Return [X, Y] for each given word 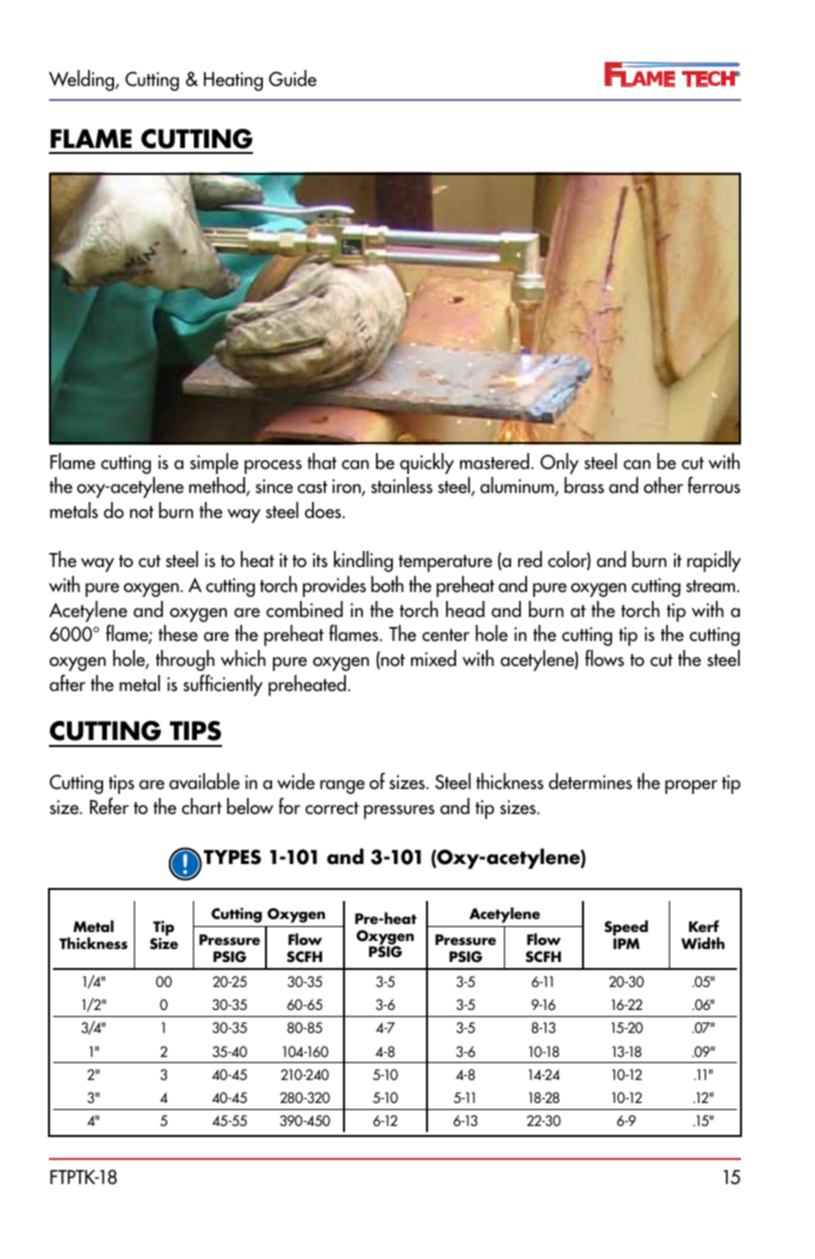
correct [332, 808]
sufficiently [223, 685]
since [274, 486]
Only [559, 463]
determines [590, 781]
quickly [427, 463]
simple [214, 463]
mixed [433, 658]
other [663, 485]
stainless [402, 485]
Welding [83, 80]
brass [584, 485]
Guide [293, 78]
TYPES [232, 857]
